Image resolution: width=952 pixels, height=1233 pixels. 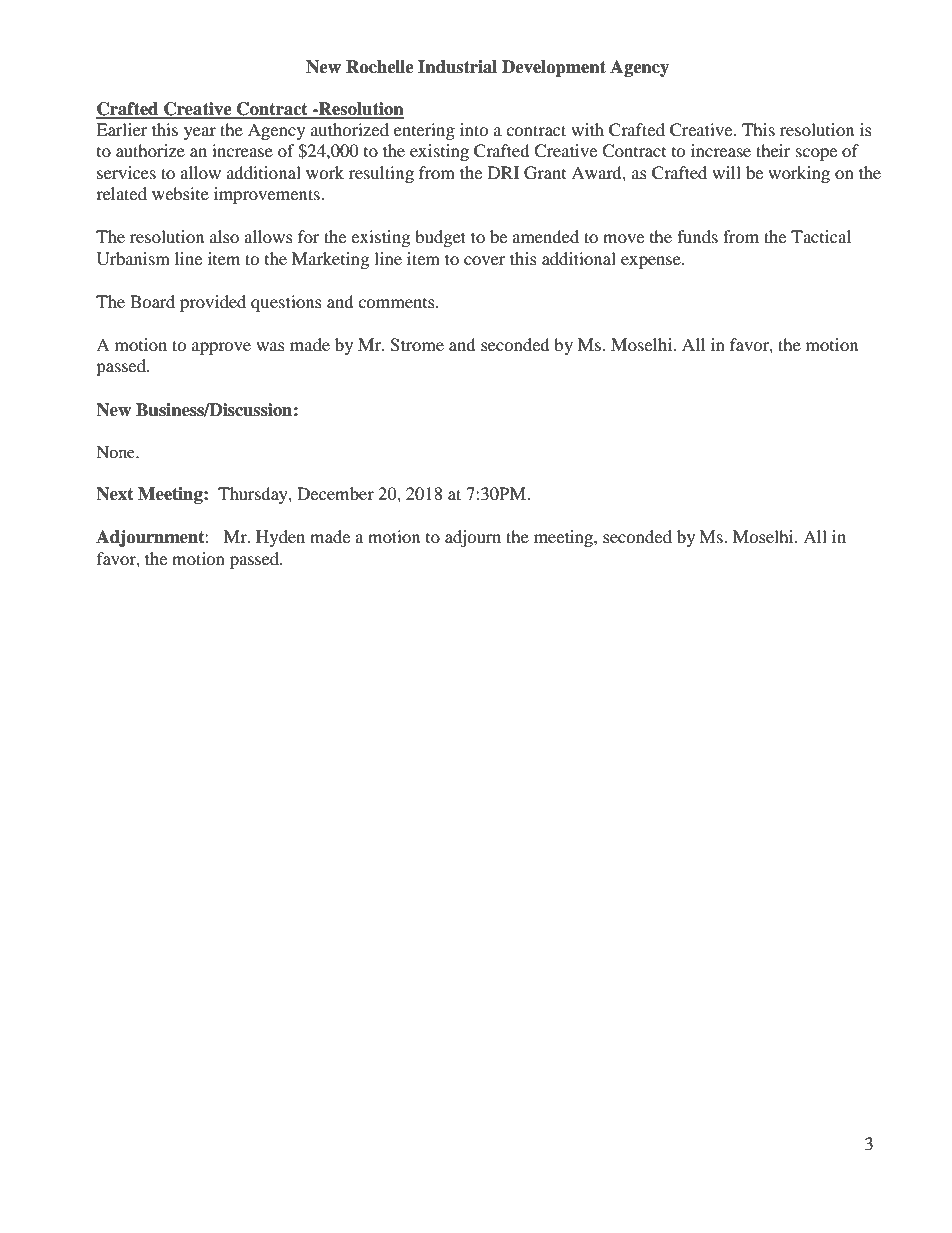 What do you see at coordinates (554, 68) in the screenshot?
I see `Development` at bounding box center [554, 68].
